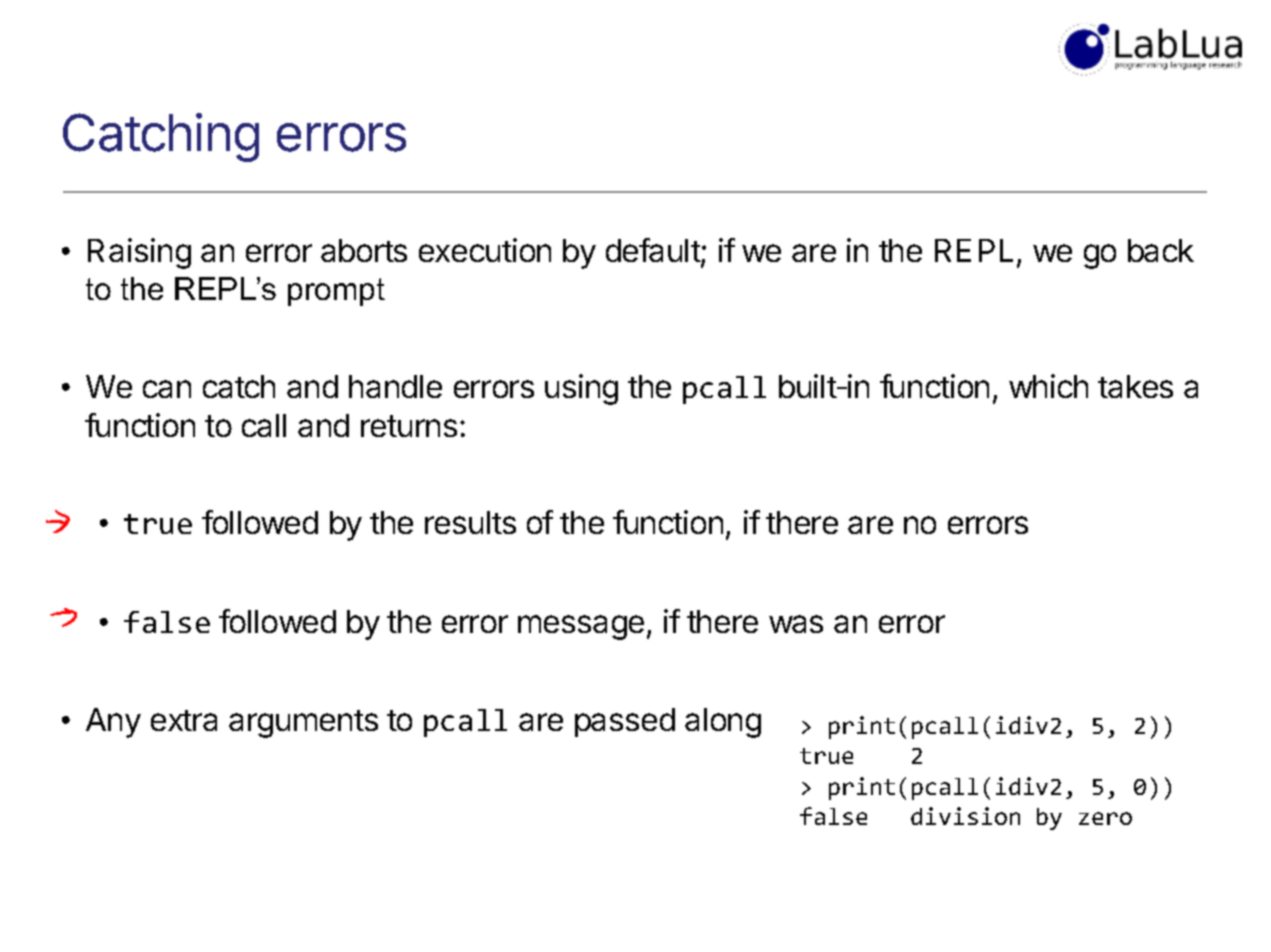 This page has height=952, width=1271. What do you see at coordinates (654, 251) in the page?
I see `default` at bounding box center [654, 251].
